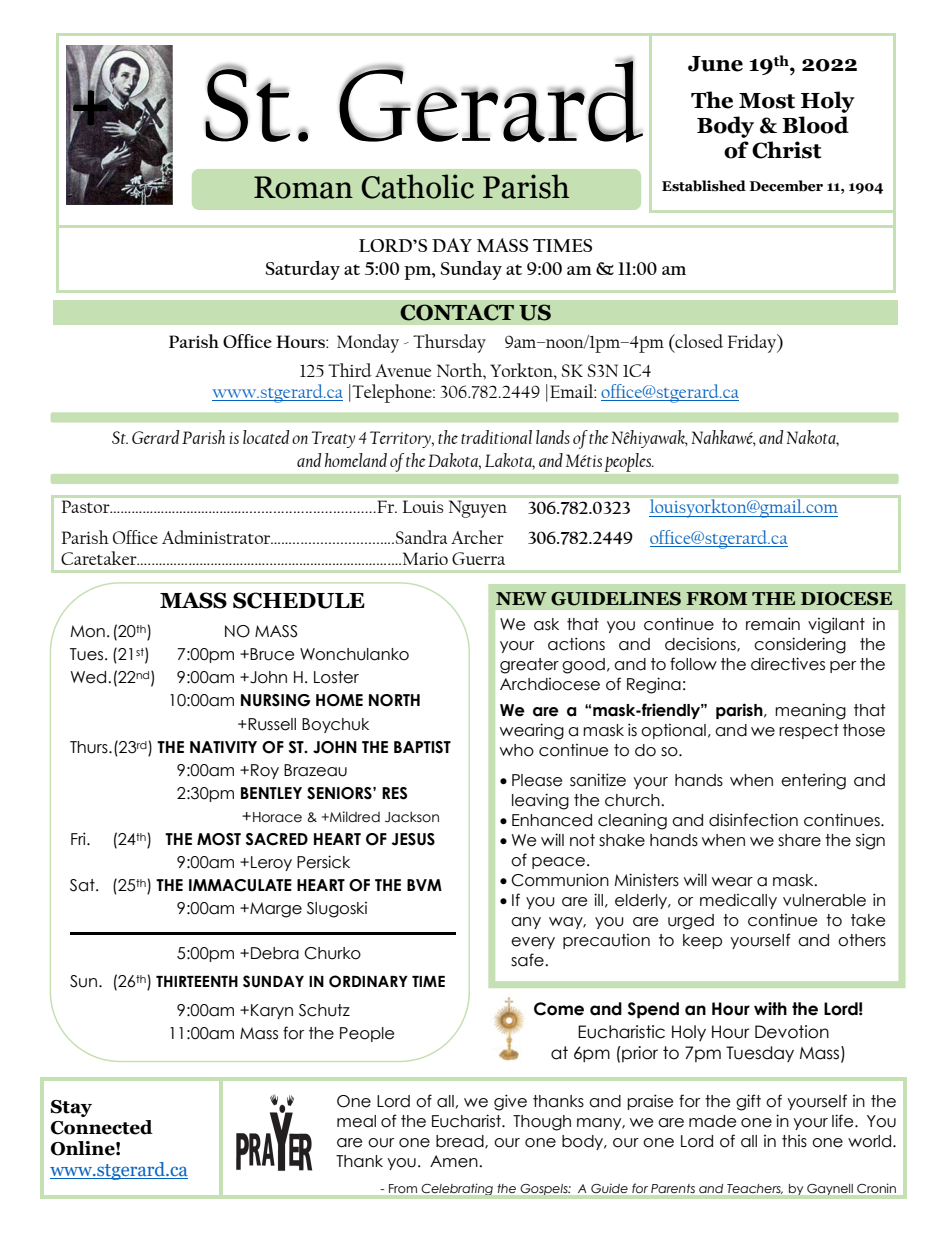 The image size is (952, 1233). What do you see at coordinates (815, 125) in the screenshot?
I see `Blood` at bounding box center [815, 125].
